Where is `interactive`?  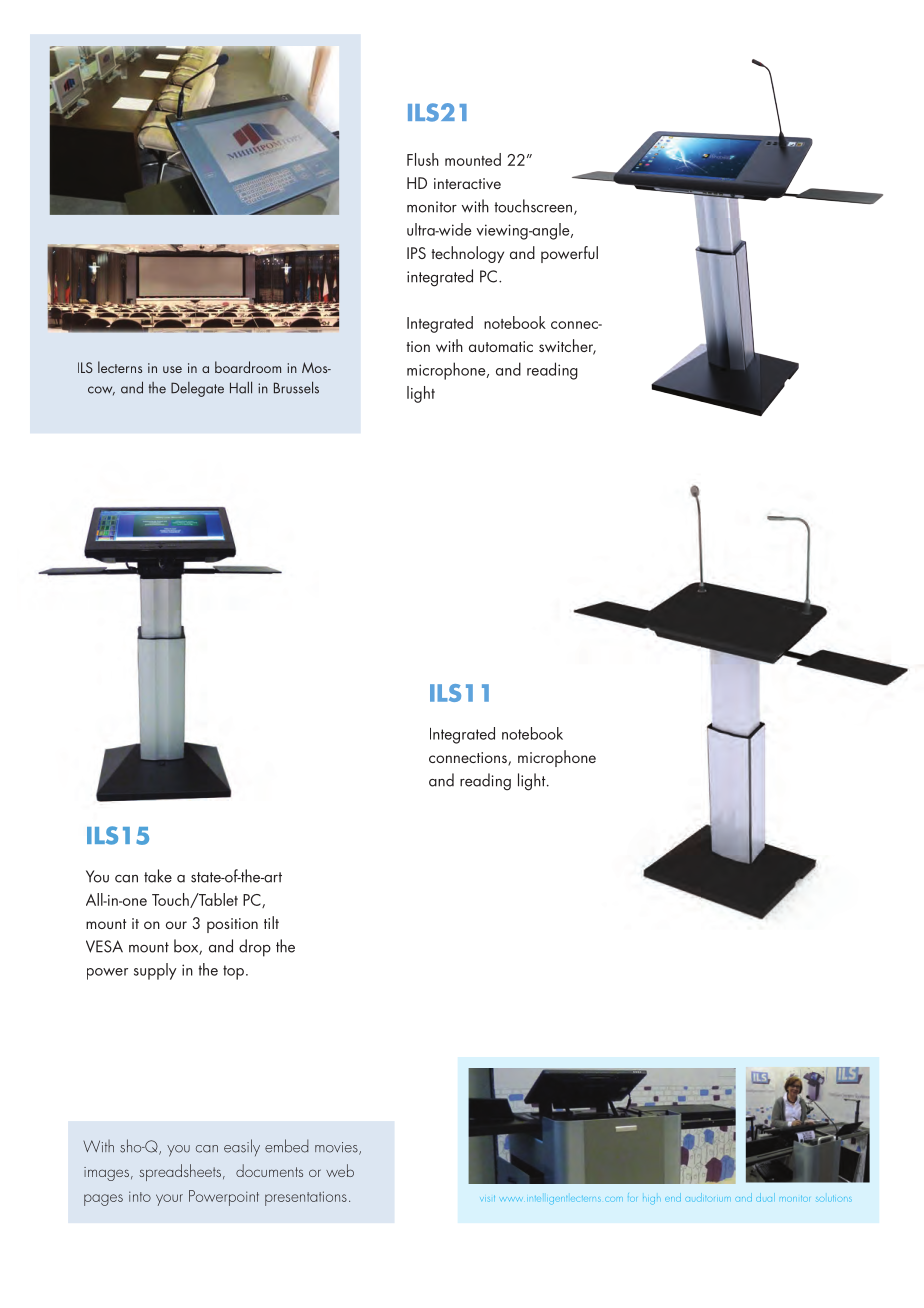
interactive is located at coordinates (467, 183).
